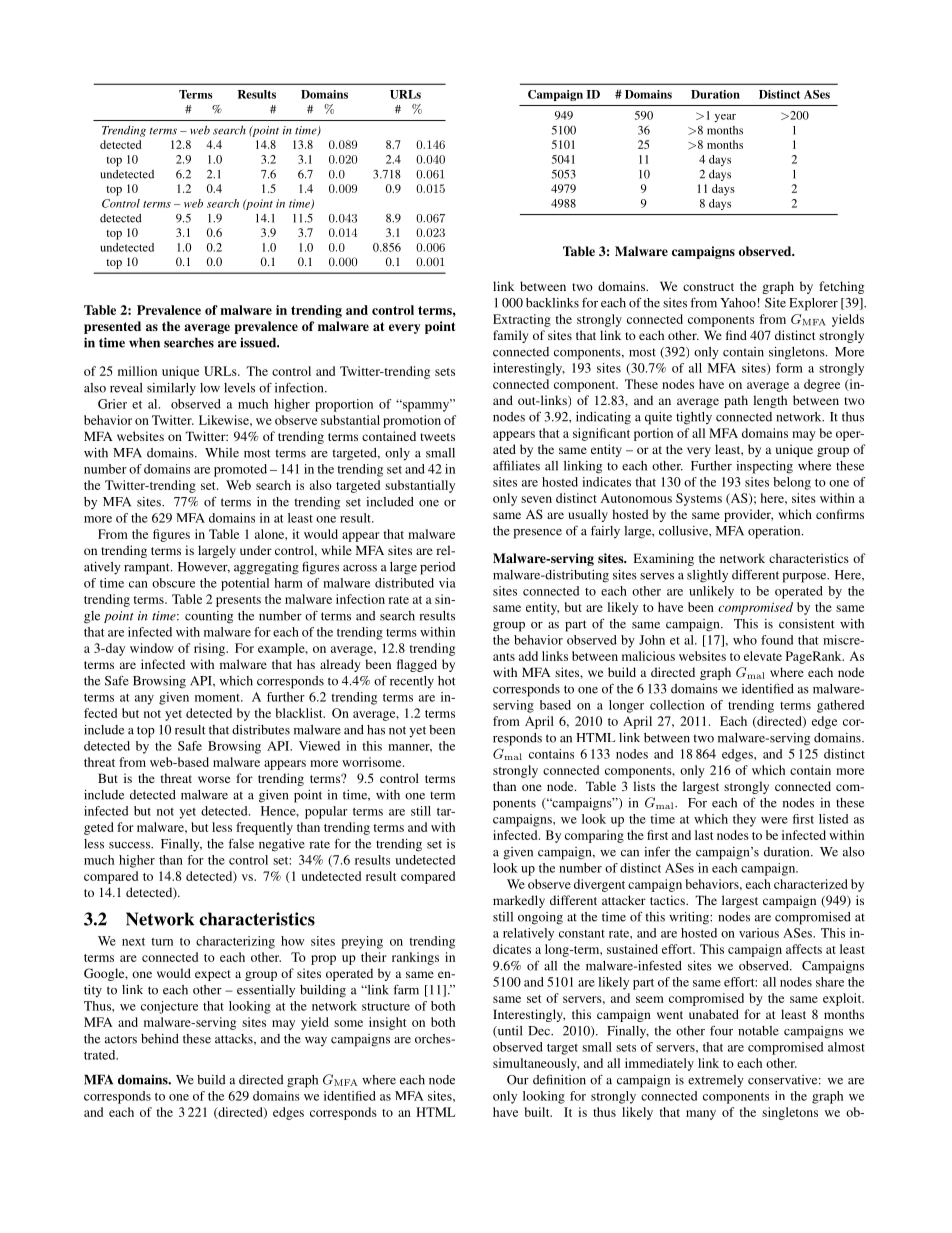 The width and height of the image is (952, 1233). Describe the element at coordinates (235, 1039) in the image. I see `attacks` at that location.
